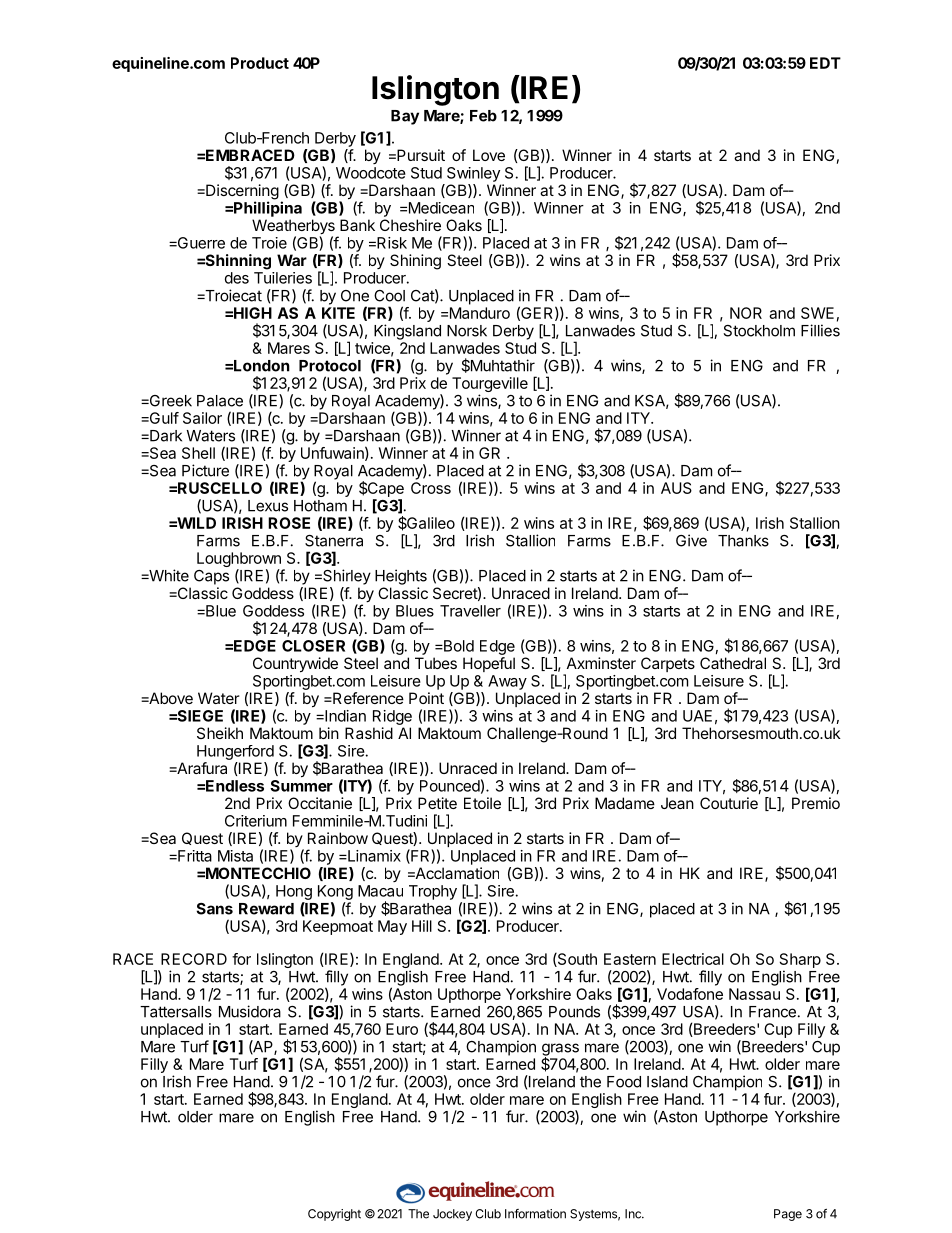 The height and width of the image is (1233, 952). I want to click on AUS, so click(676, 488).
